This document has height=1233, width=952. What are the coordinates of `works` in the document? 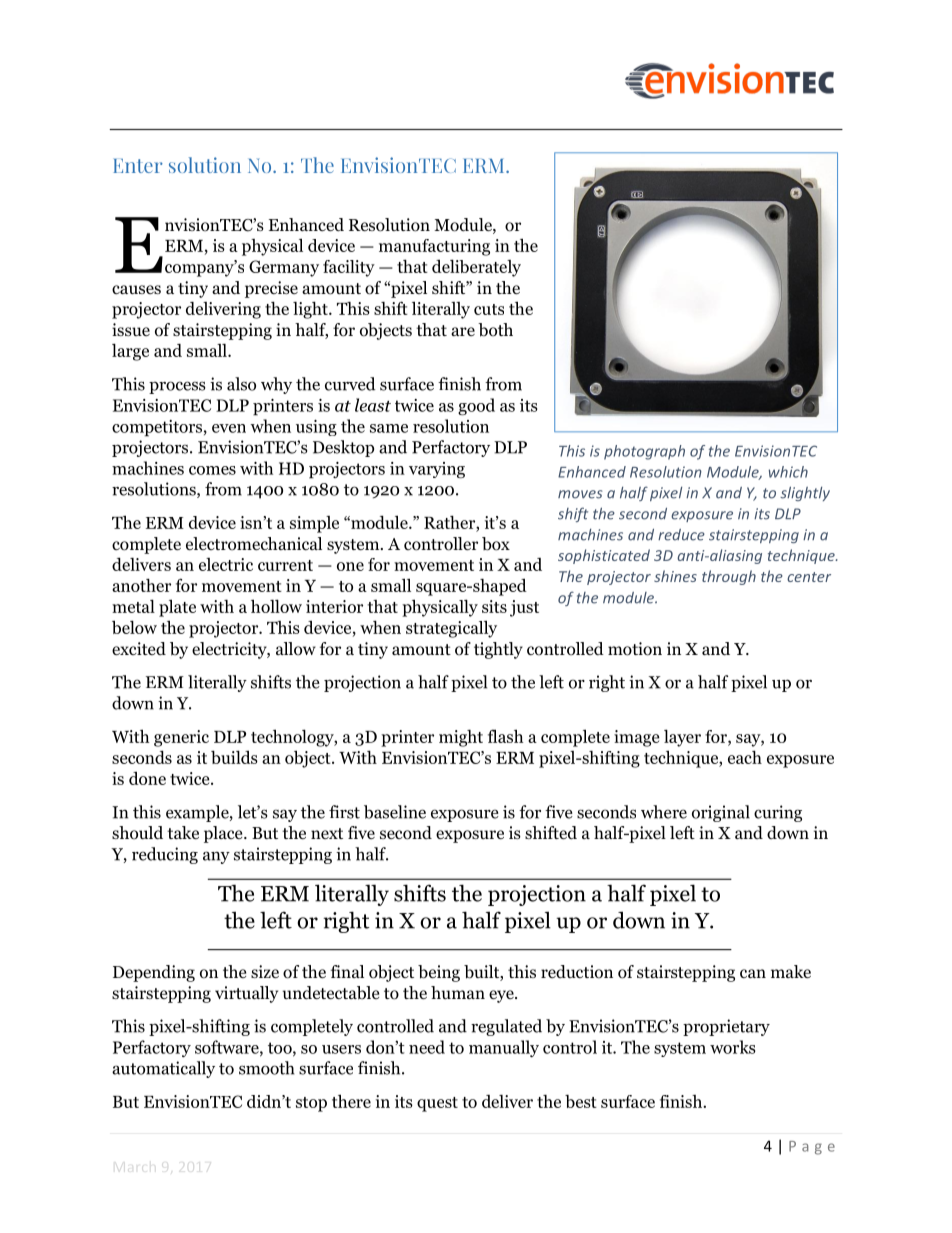 It's located at (733, 1047).
